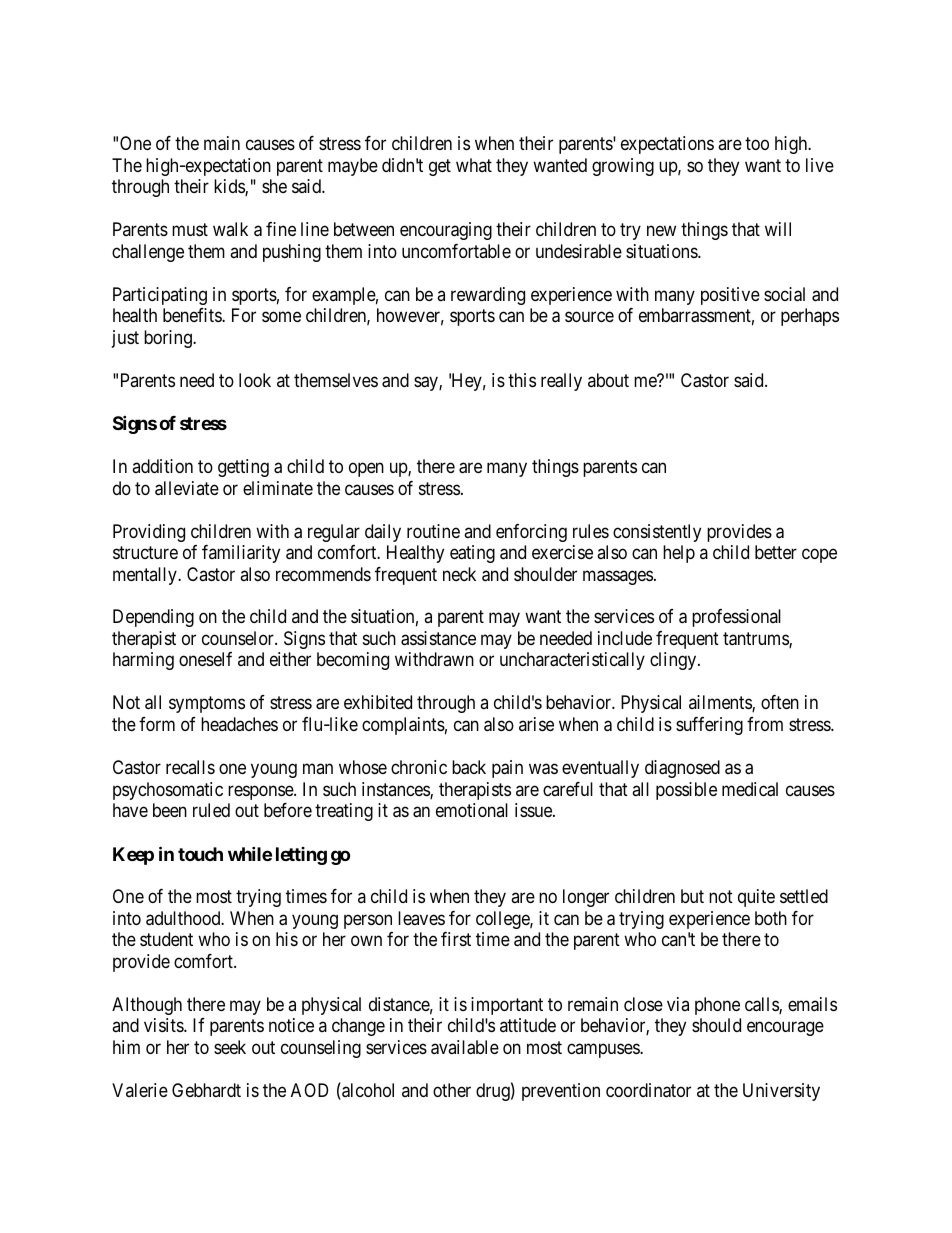  I want to click on what, so click(474, 165).
